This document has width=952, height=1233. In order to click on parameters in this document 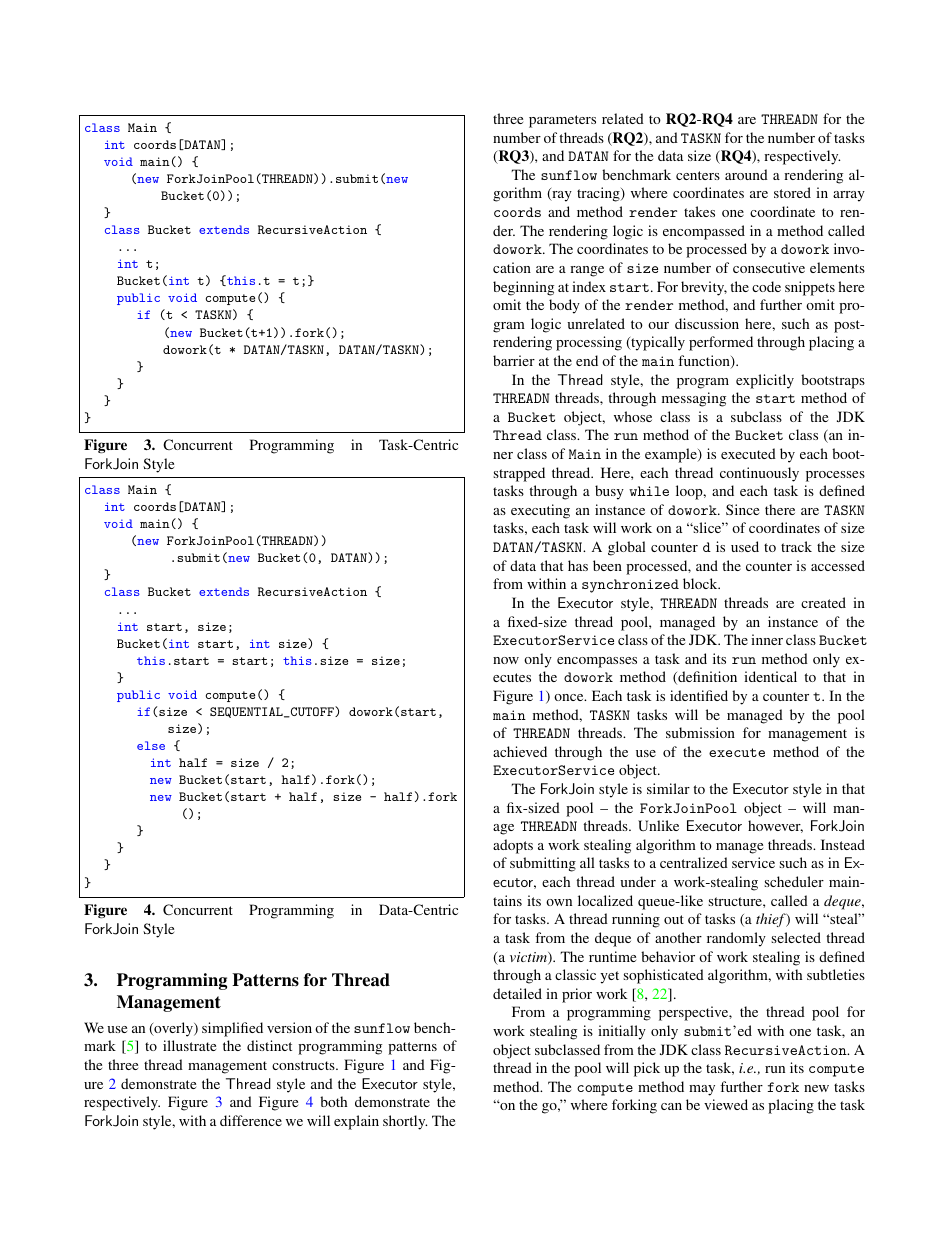, I will do `click(562, 121)`.
